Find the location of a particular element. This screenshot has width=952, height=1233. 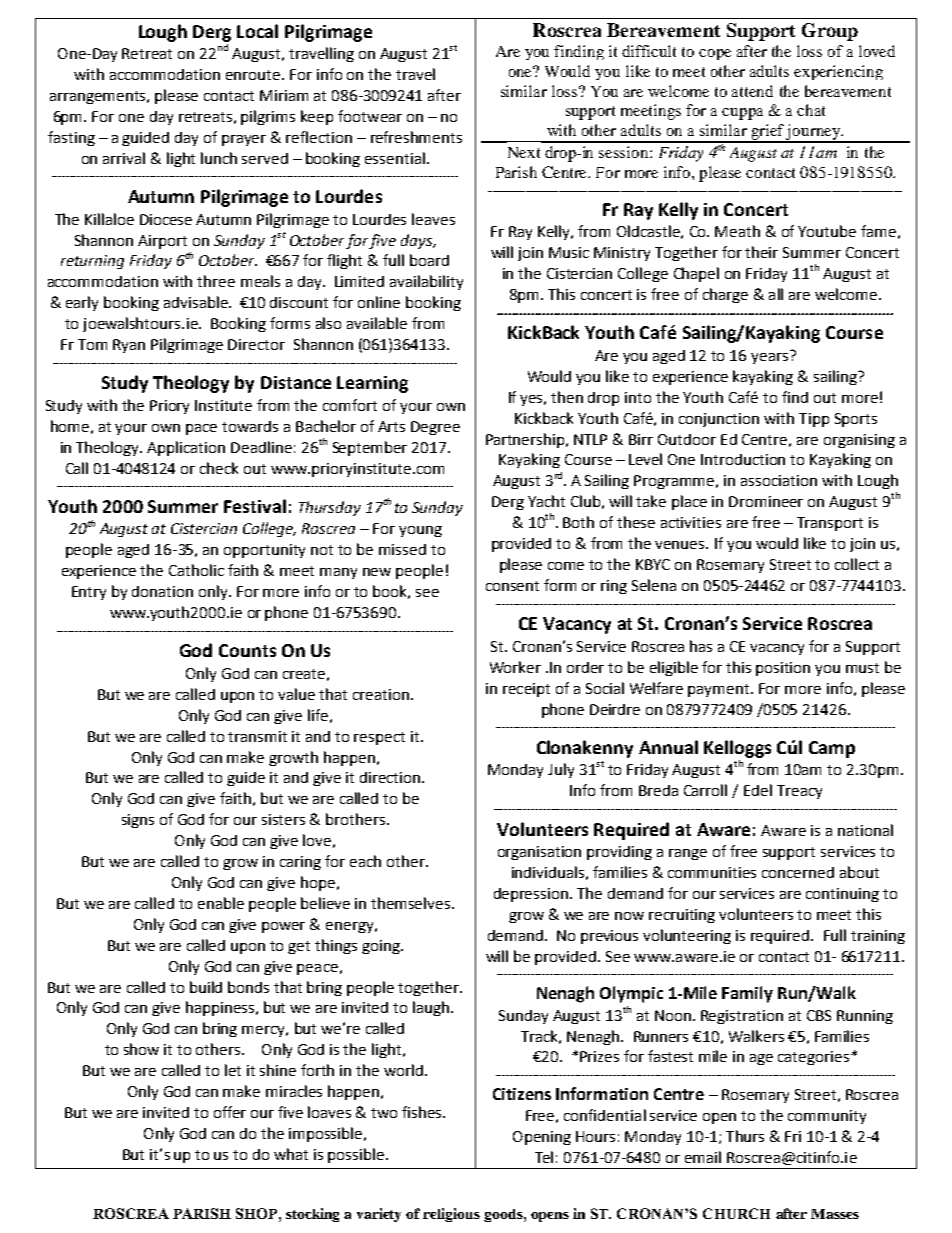

depression is located at coordinates (532, 895).
